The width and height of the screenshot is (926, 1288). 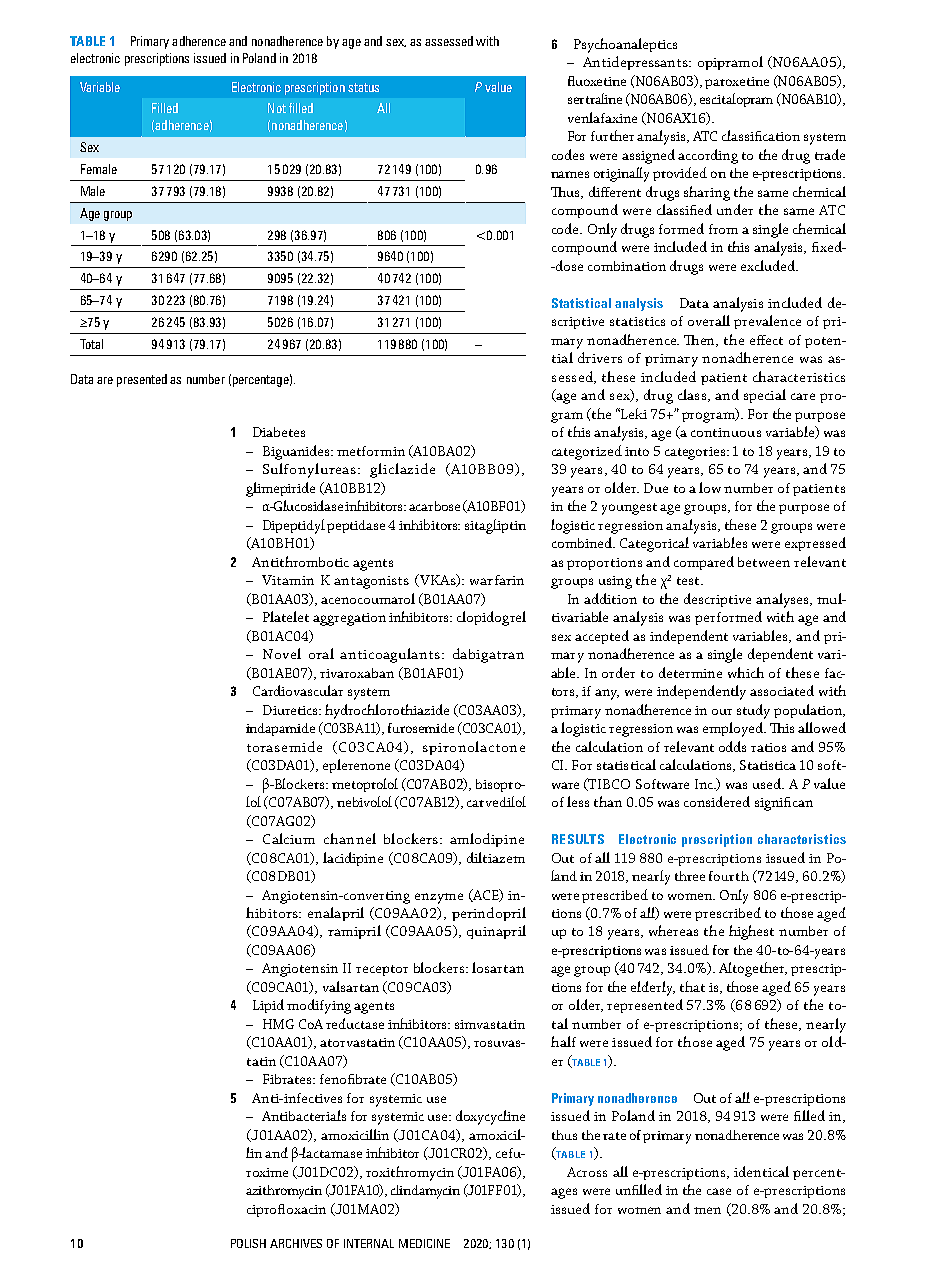 What do you see at coordinates (425, 1192) in the screenshot?
I see `clindamycin` at bounding box center [425, 1192].
